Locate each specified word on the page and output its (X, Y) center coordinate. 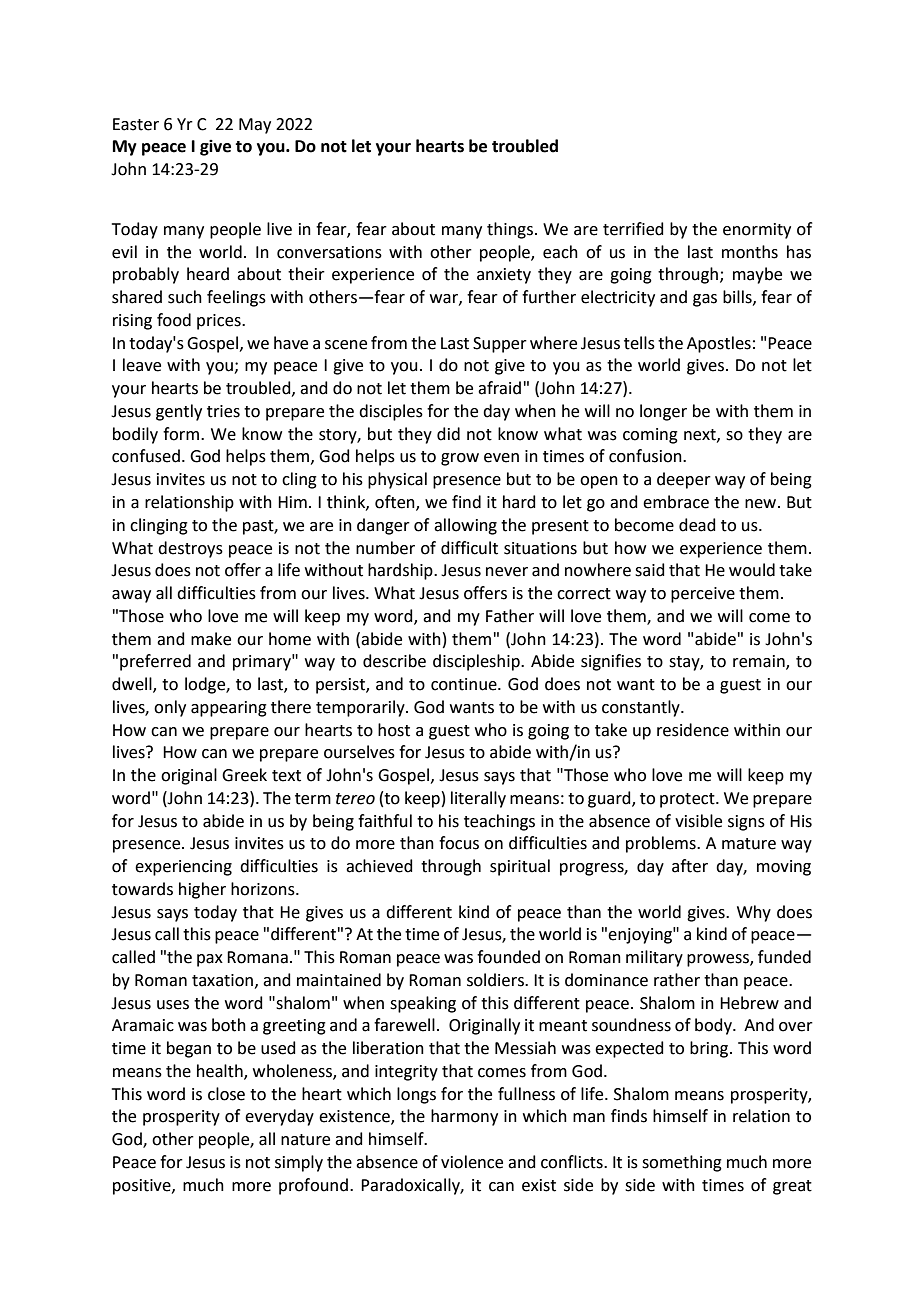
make (211, 639)
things (510, 230)
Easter (136, 124)
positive (143, 1187)
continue (465, 684)
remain (760, 662)
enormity (757, 231)
